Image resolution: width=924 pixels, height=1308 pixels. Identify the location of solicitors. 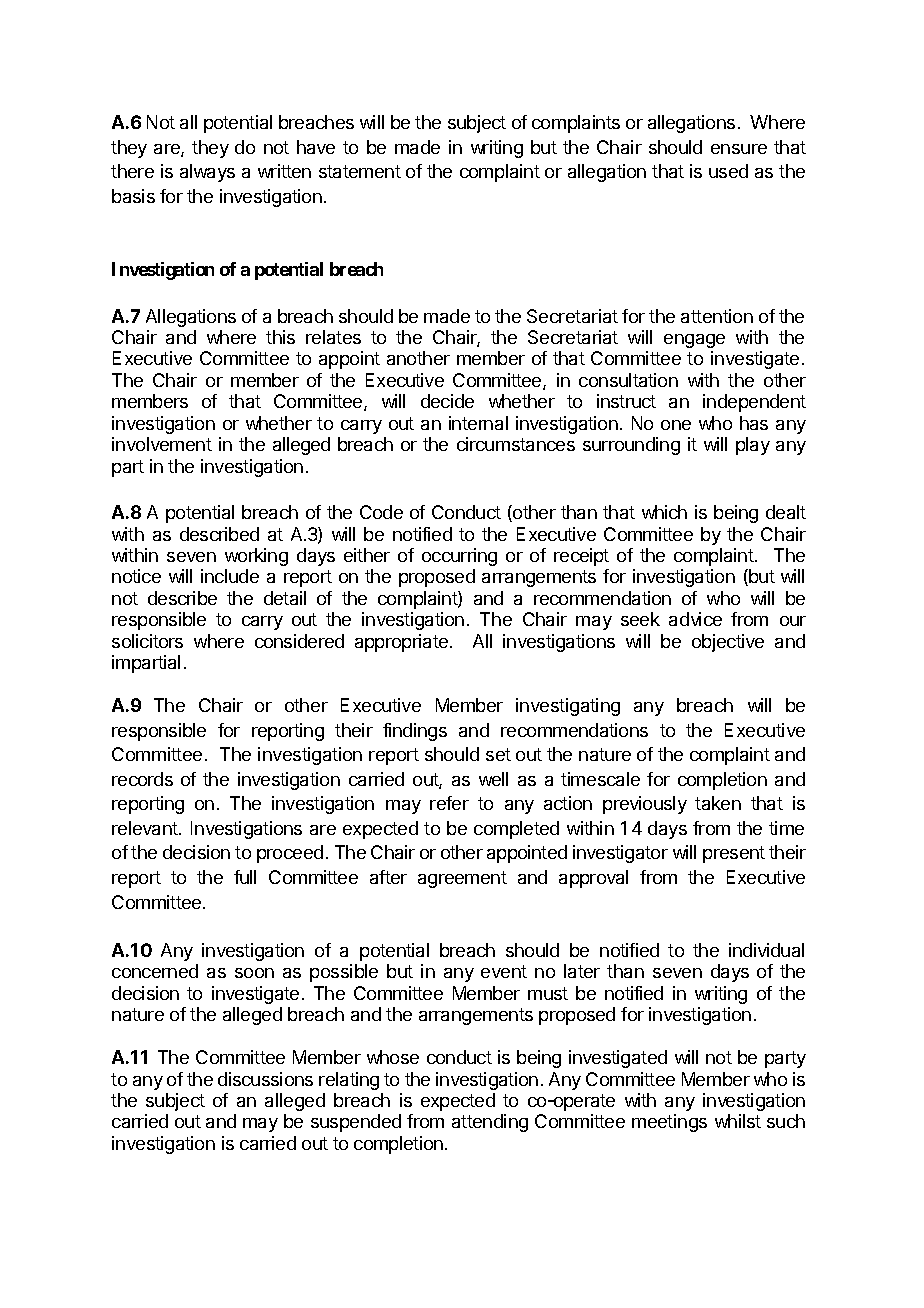
(147, 641).
